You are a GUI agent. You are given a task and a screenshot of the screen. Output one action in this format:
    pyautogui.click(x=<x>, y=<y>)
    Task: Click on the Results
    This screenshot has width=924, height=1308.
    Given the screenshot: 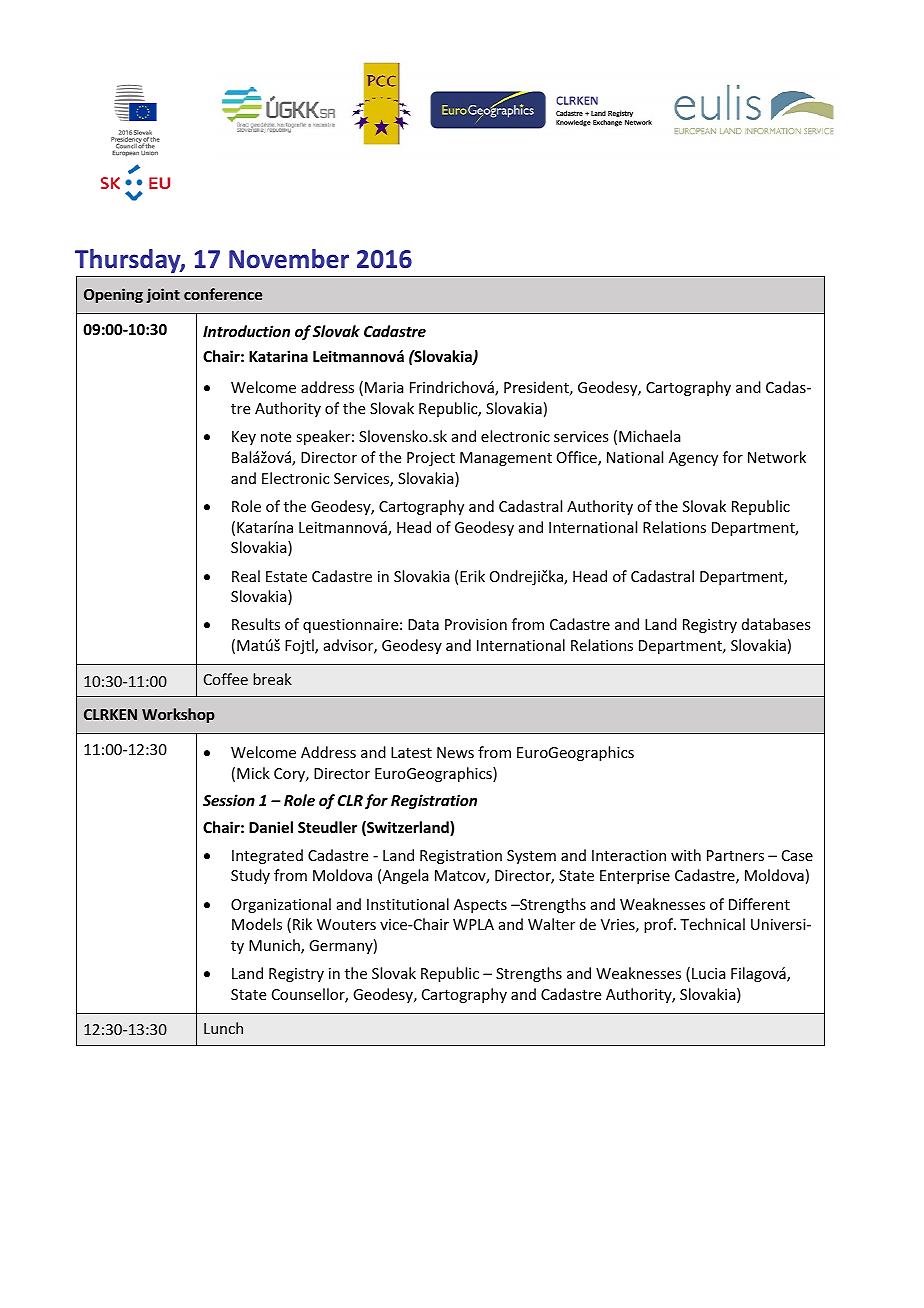 What is the action you would take?
    pyautogui.click(x=256, y=624)
